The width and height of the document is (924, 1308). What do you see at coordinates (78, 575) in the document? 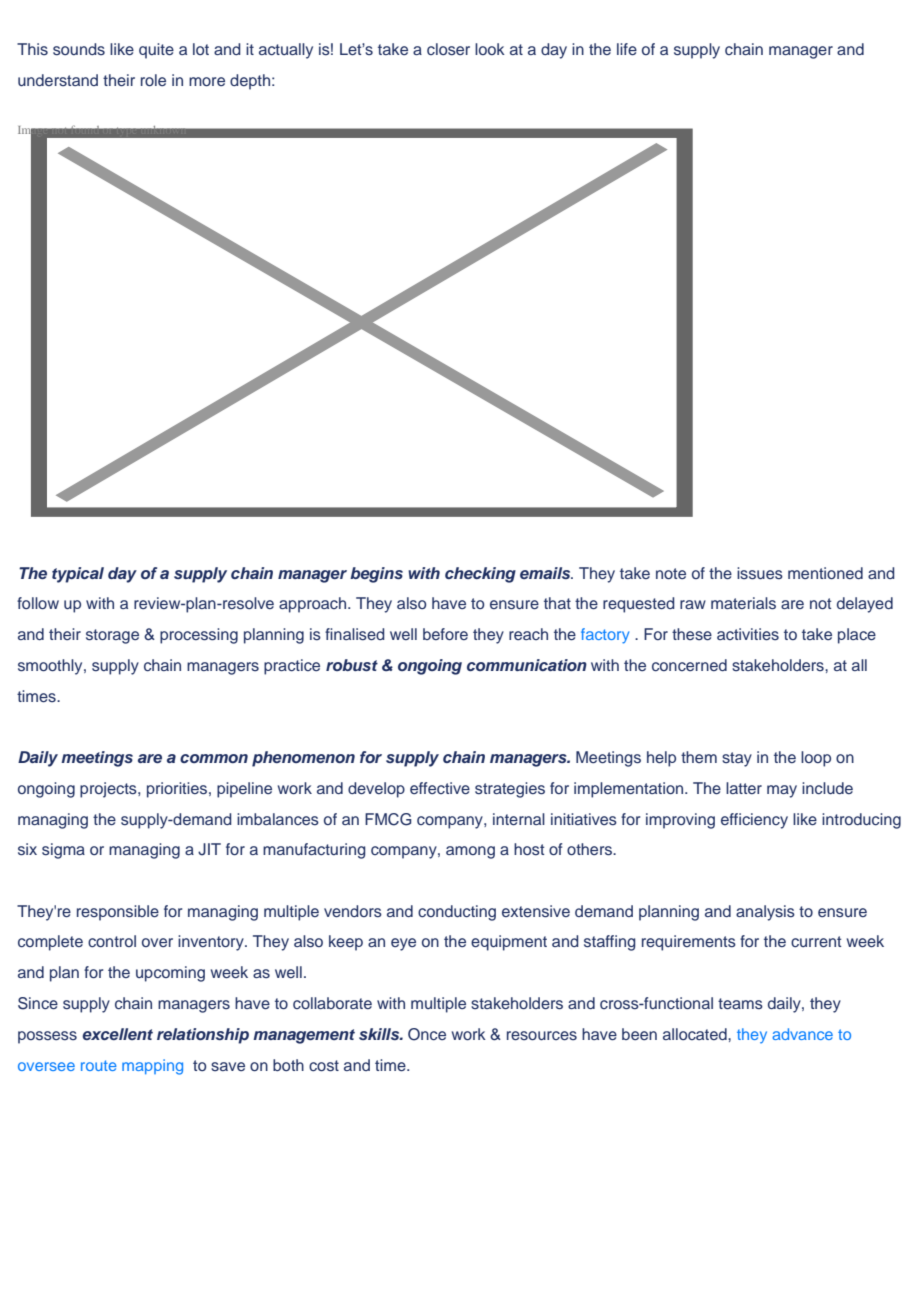
I see `typical` at bounding box center [78, 575].
